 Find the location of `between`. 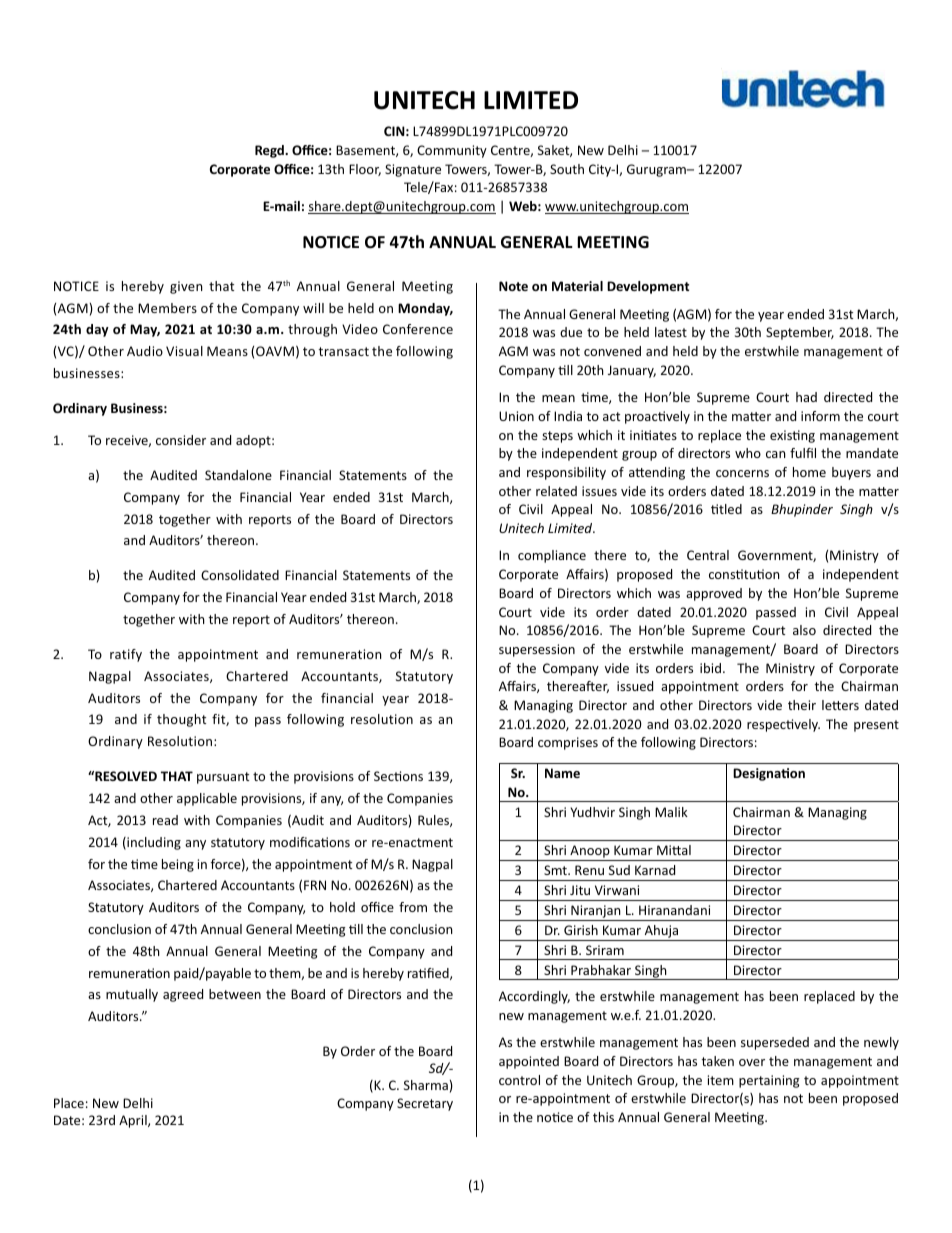

between is located at coordinates (235, 994).
